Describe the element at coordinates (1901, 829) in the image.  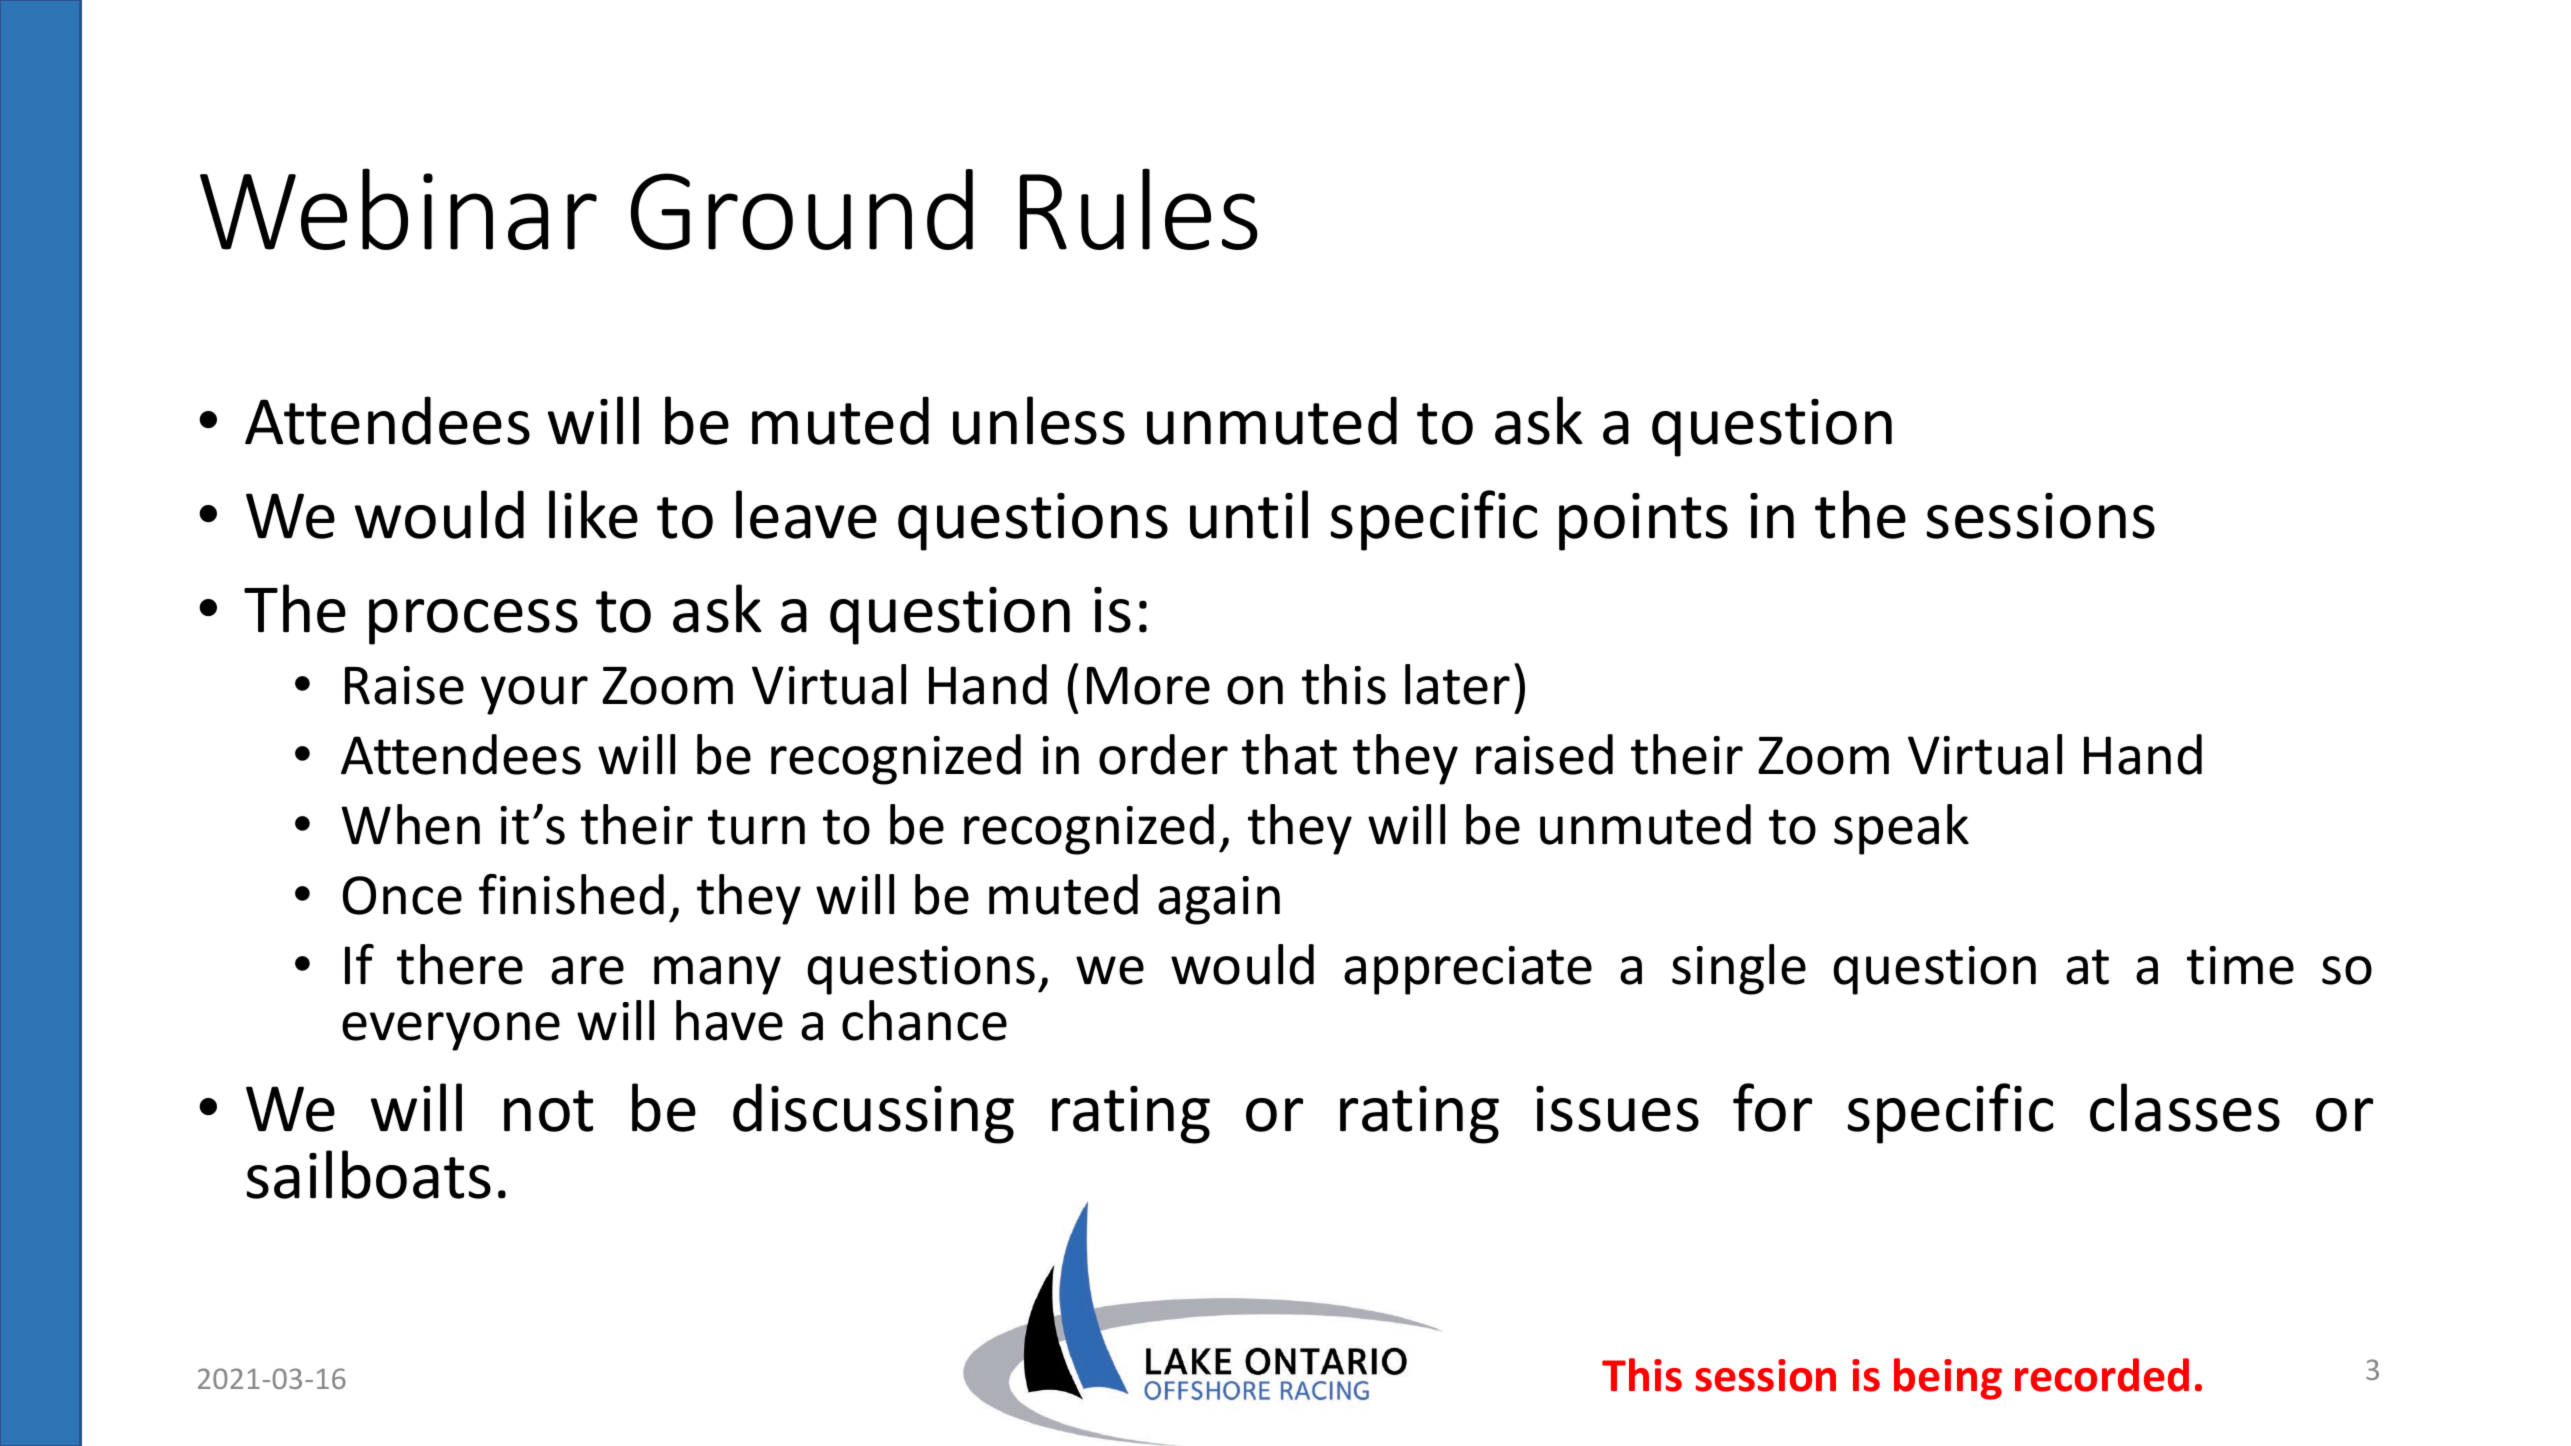
I see `speak` at that location.
